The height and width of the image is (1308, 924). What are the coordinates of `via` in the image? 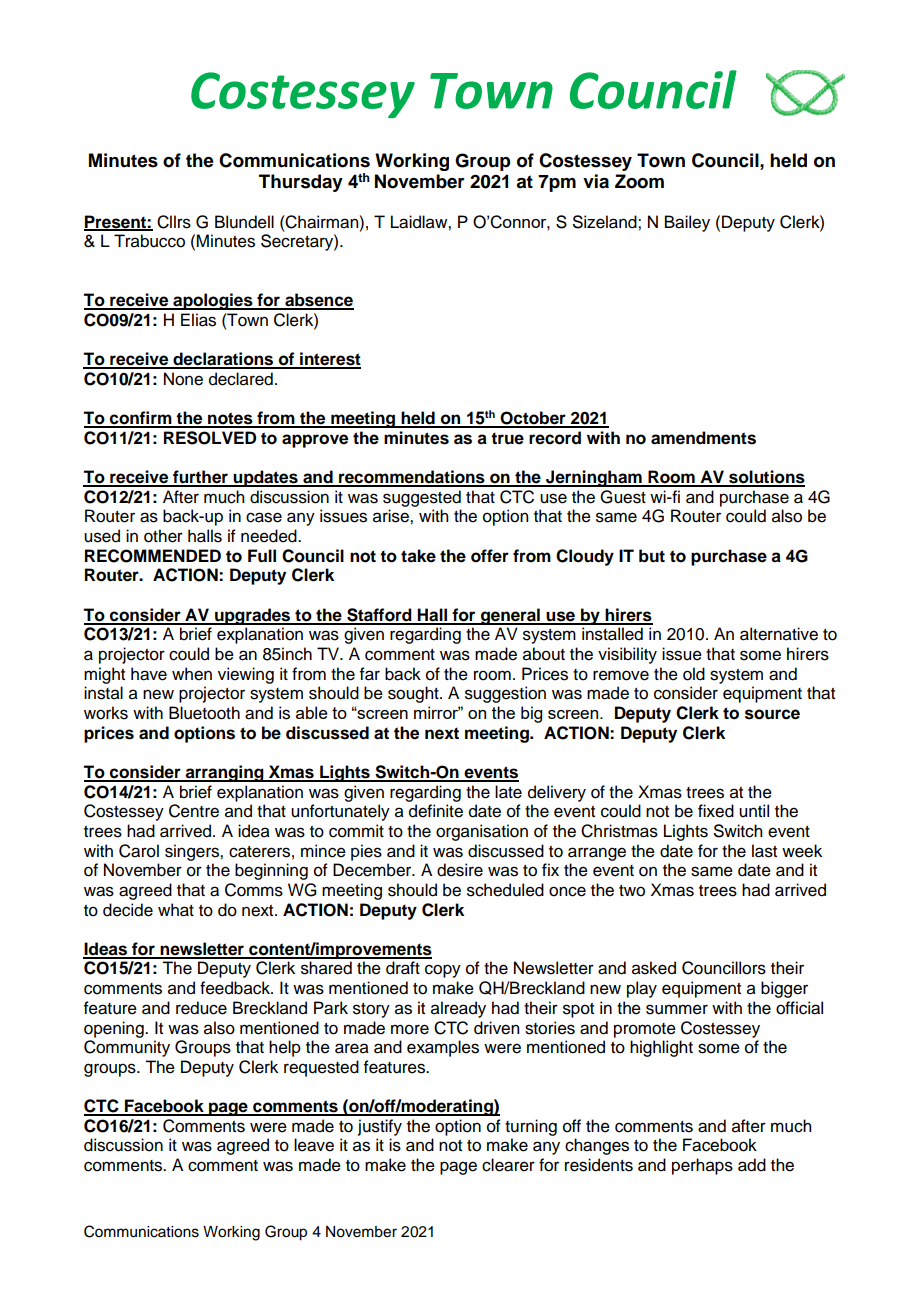 It's located at (596, 181).
